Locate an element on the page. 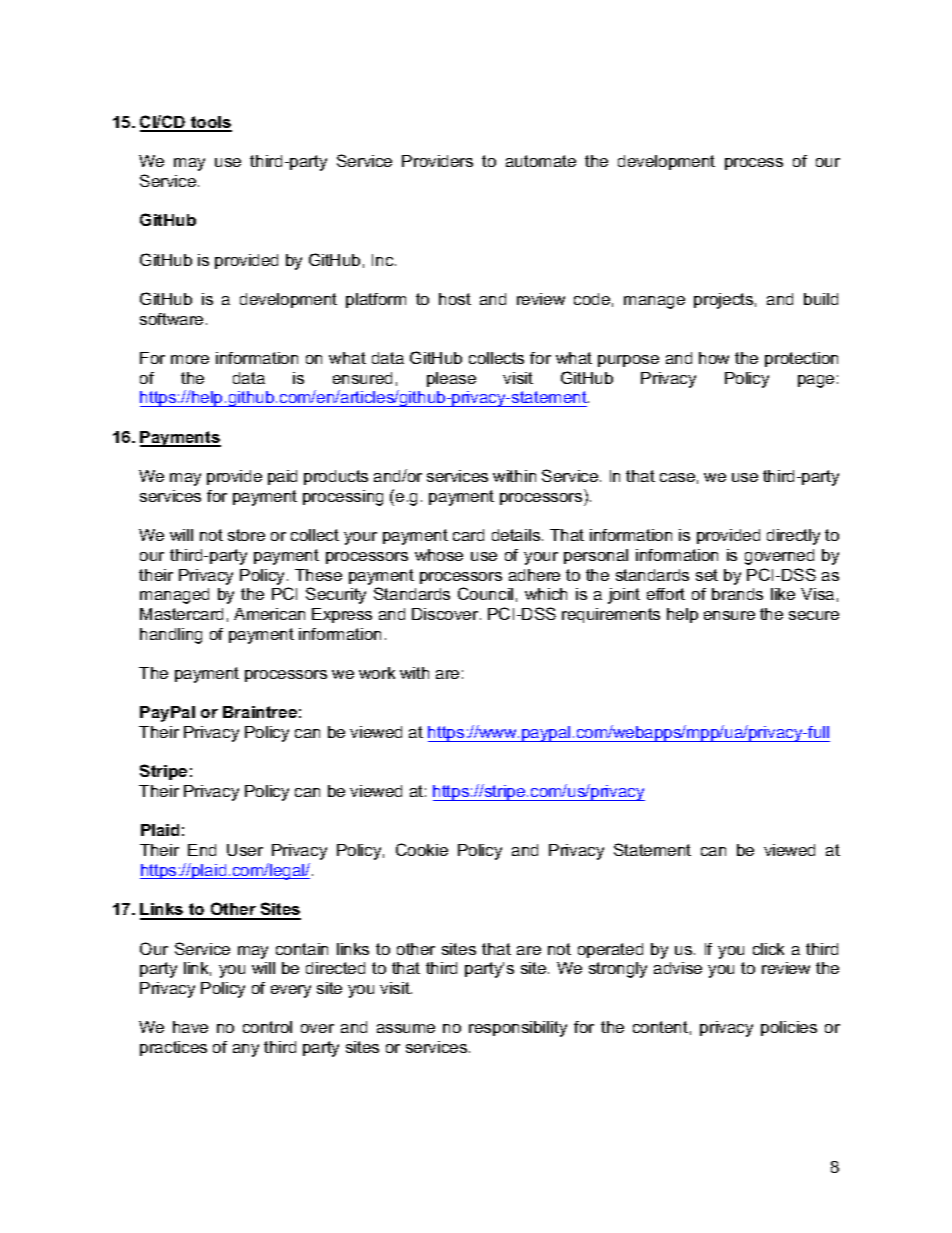 Image resolution: width=952 pixels, height=1233 pixels. secure is located at coordinates (814, 615).
